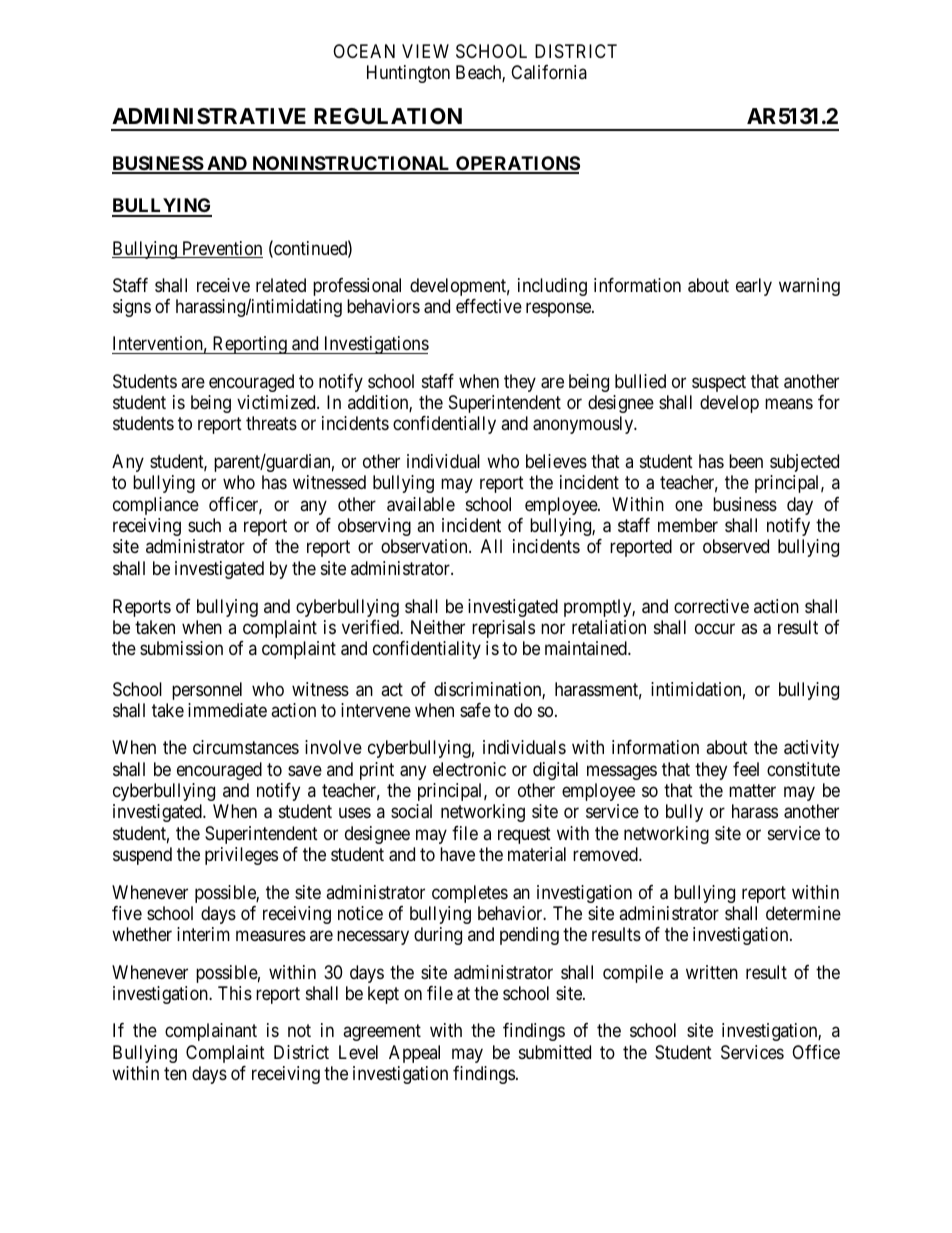  I want to click on VIEW, so click(425, 51).
